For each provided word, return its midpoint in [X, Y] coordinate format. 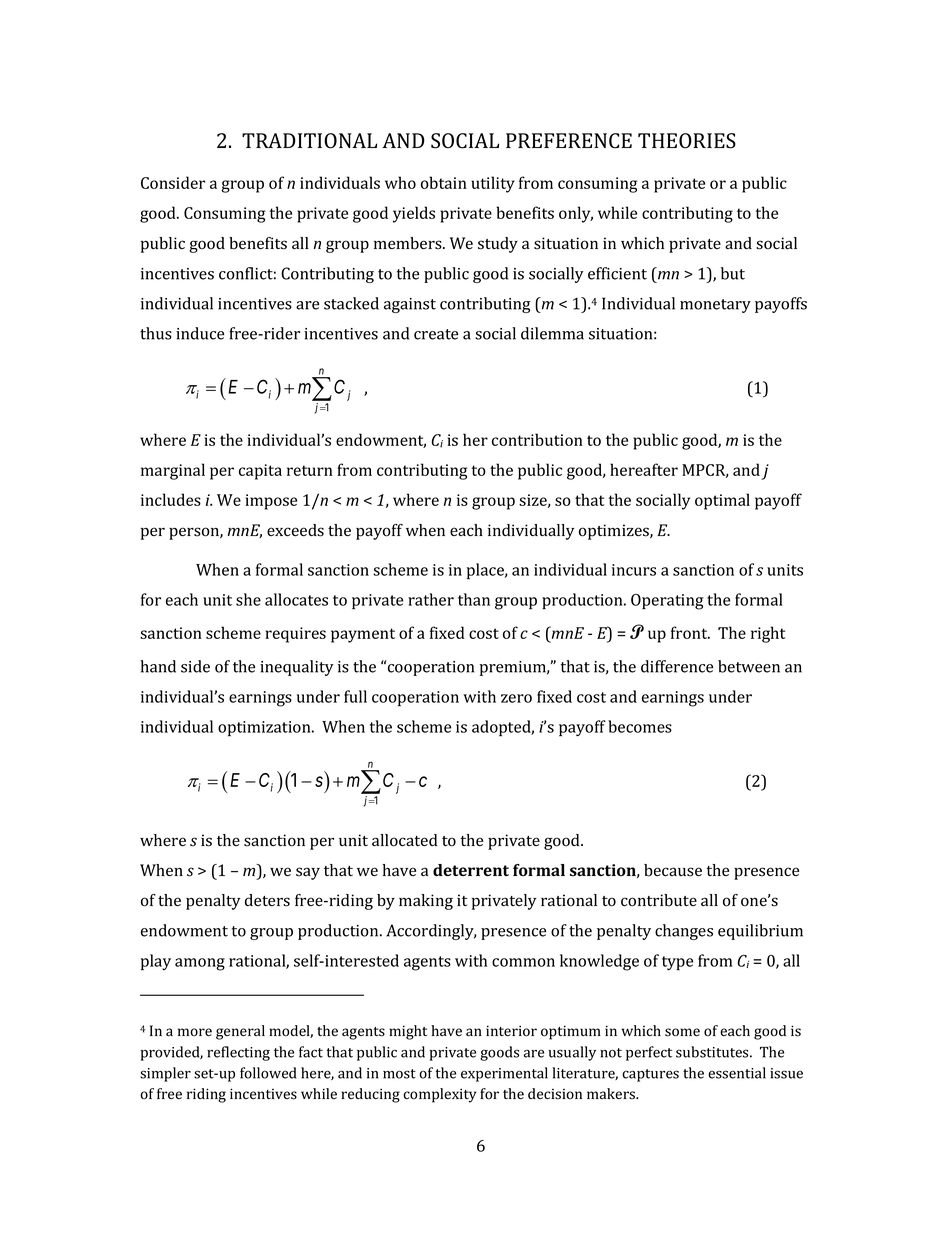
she [248, 599]
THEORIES [687, 141]
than [474, 599]
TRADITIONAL [309, 141]
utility [493, 184]
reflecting [238, 1053]
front [690, 632]
